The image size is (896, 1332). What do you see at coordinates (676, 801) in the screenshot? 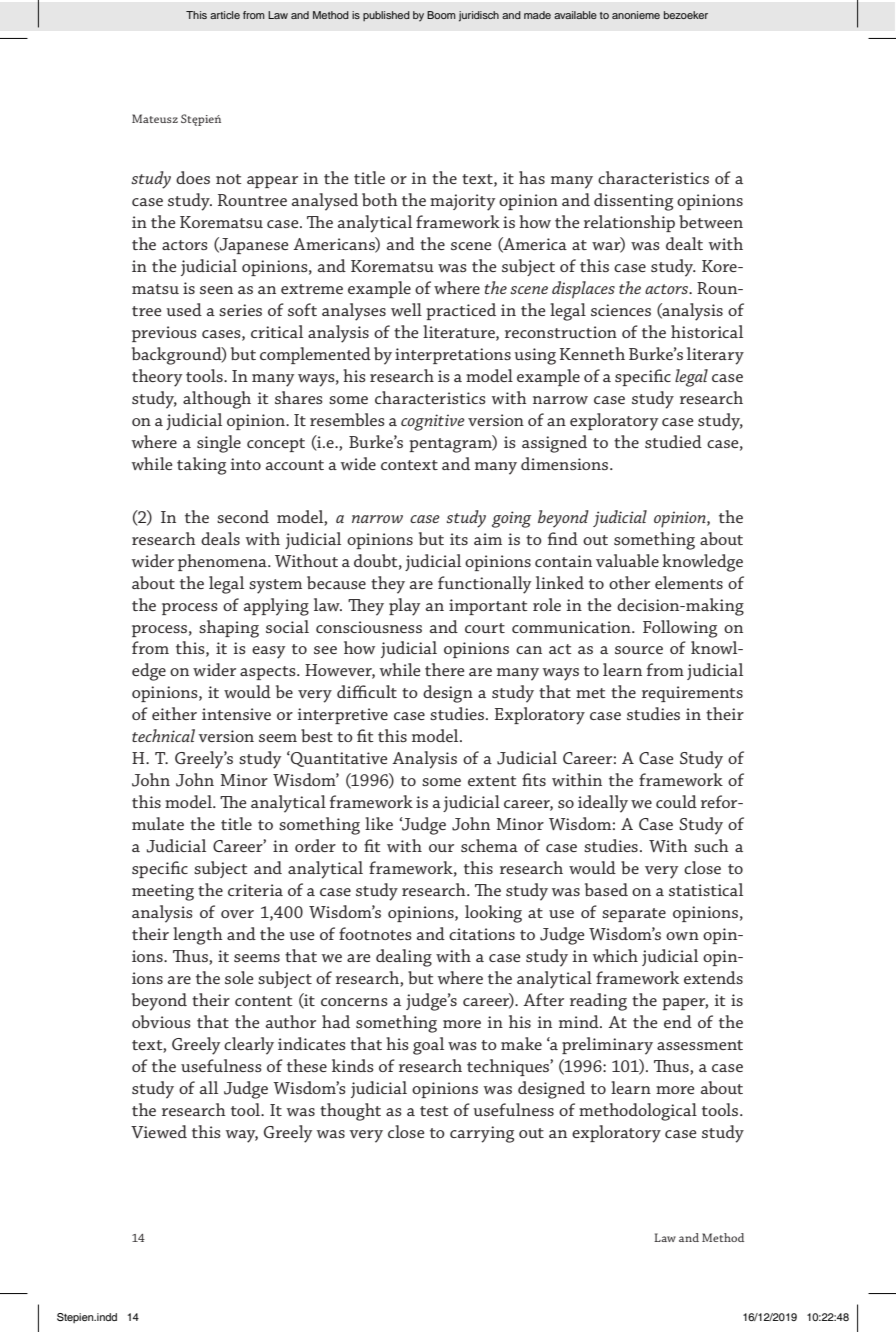
I see `could` at bounding box center [676, 801].
